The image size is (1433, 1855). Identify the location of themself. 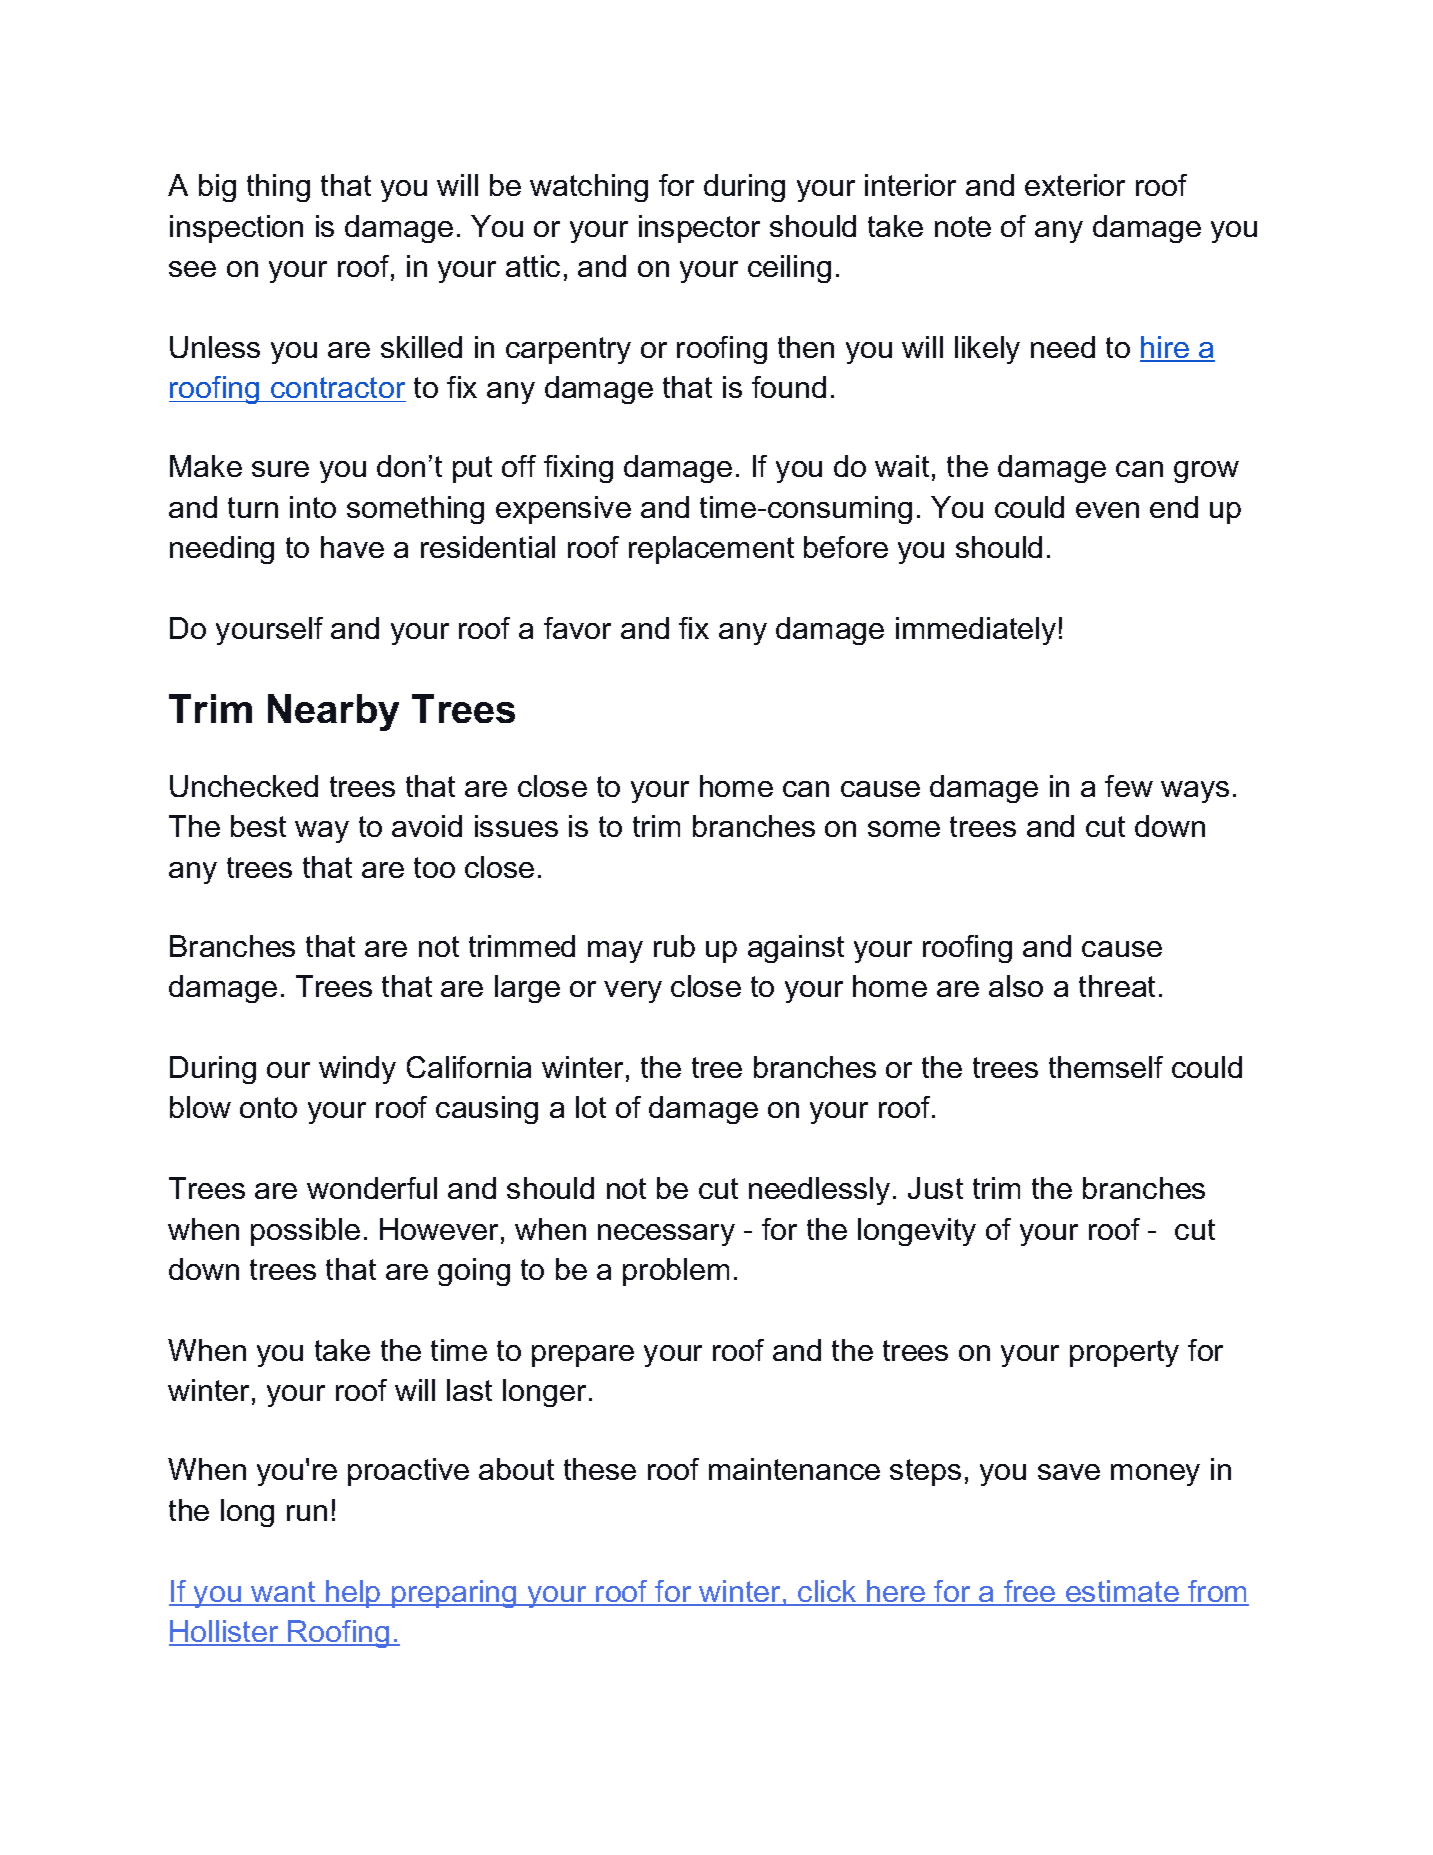
(1106, 1067).
